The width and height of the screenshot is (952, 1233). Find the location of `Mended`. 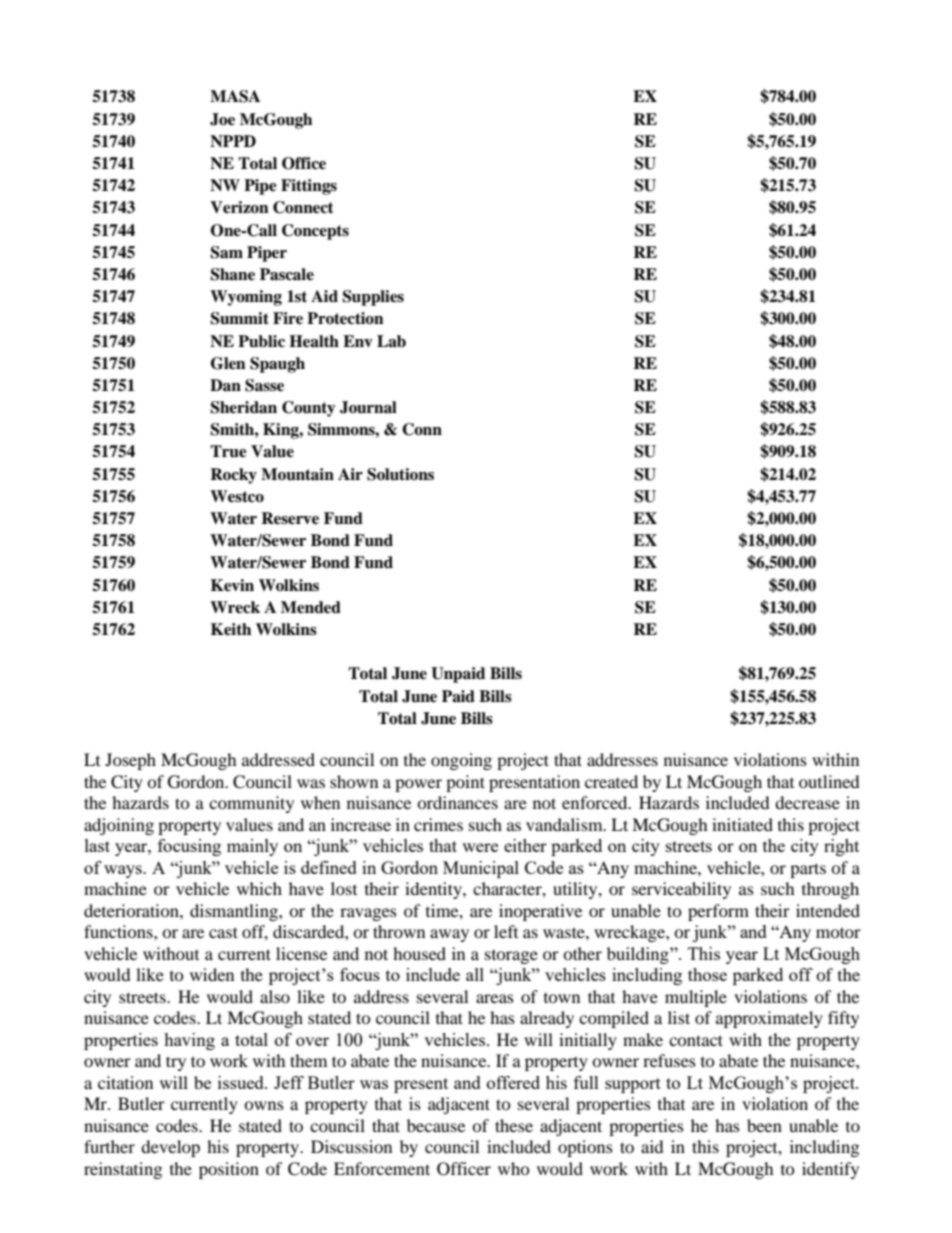

Mended is located at coordinates (311, 607).
